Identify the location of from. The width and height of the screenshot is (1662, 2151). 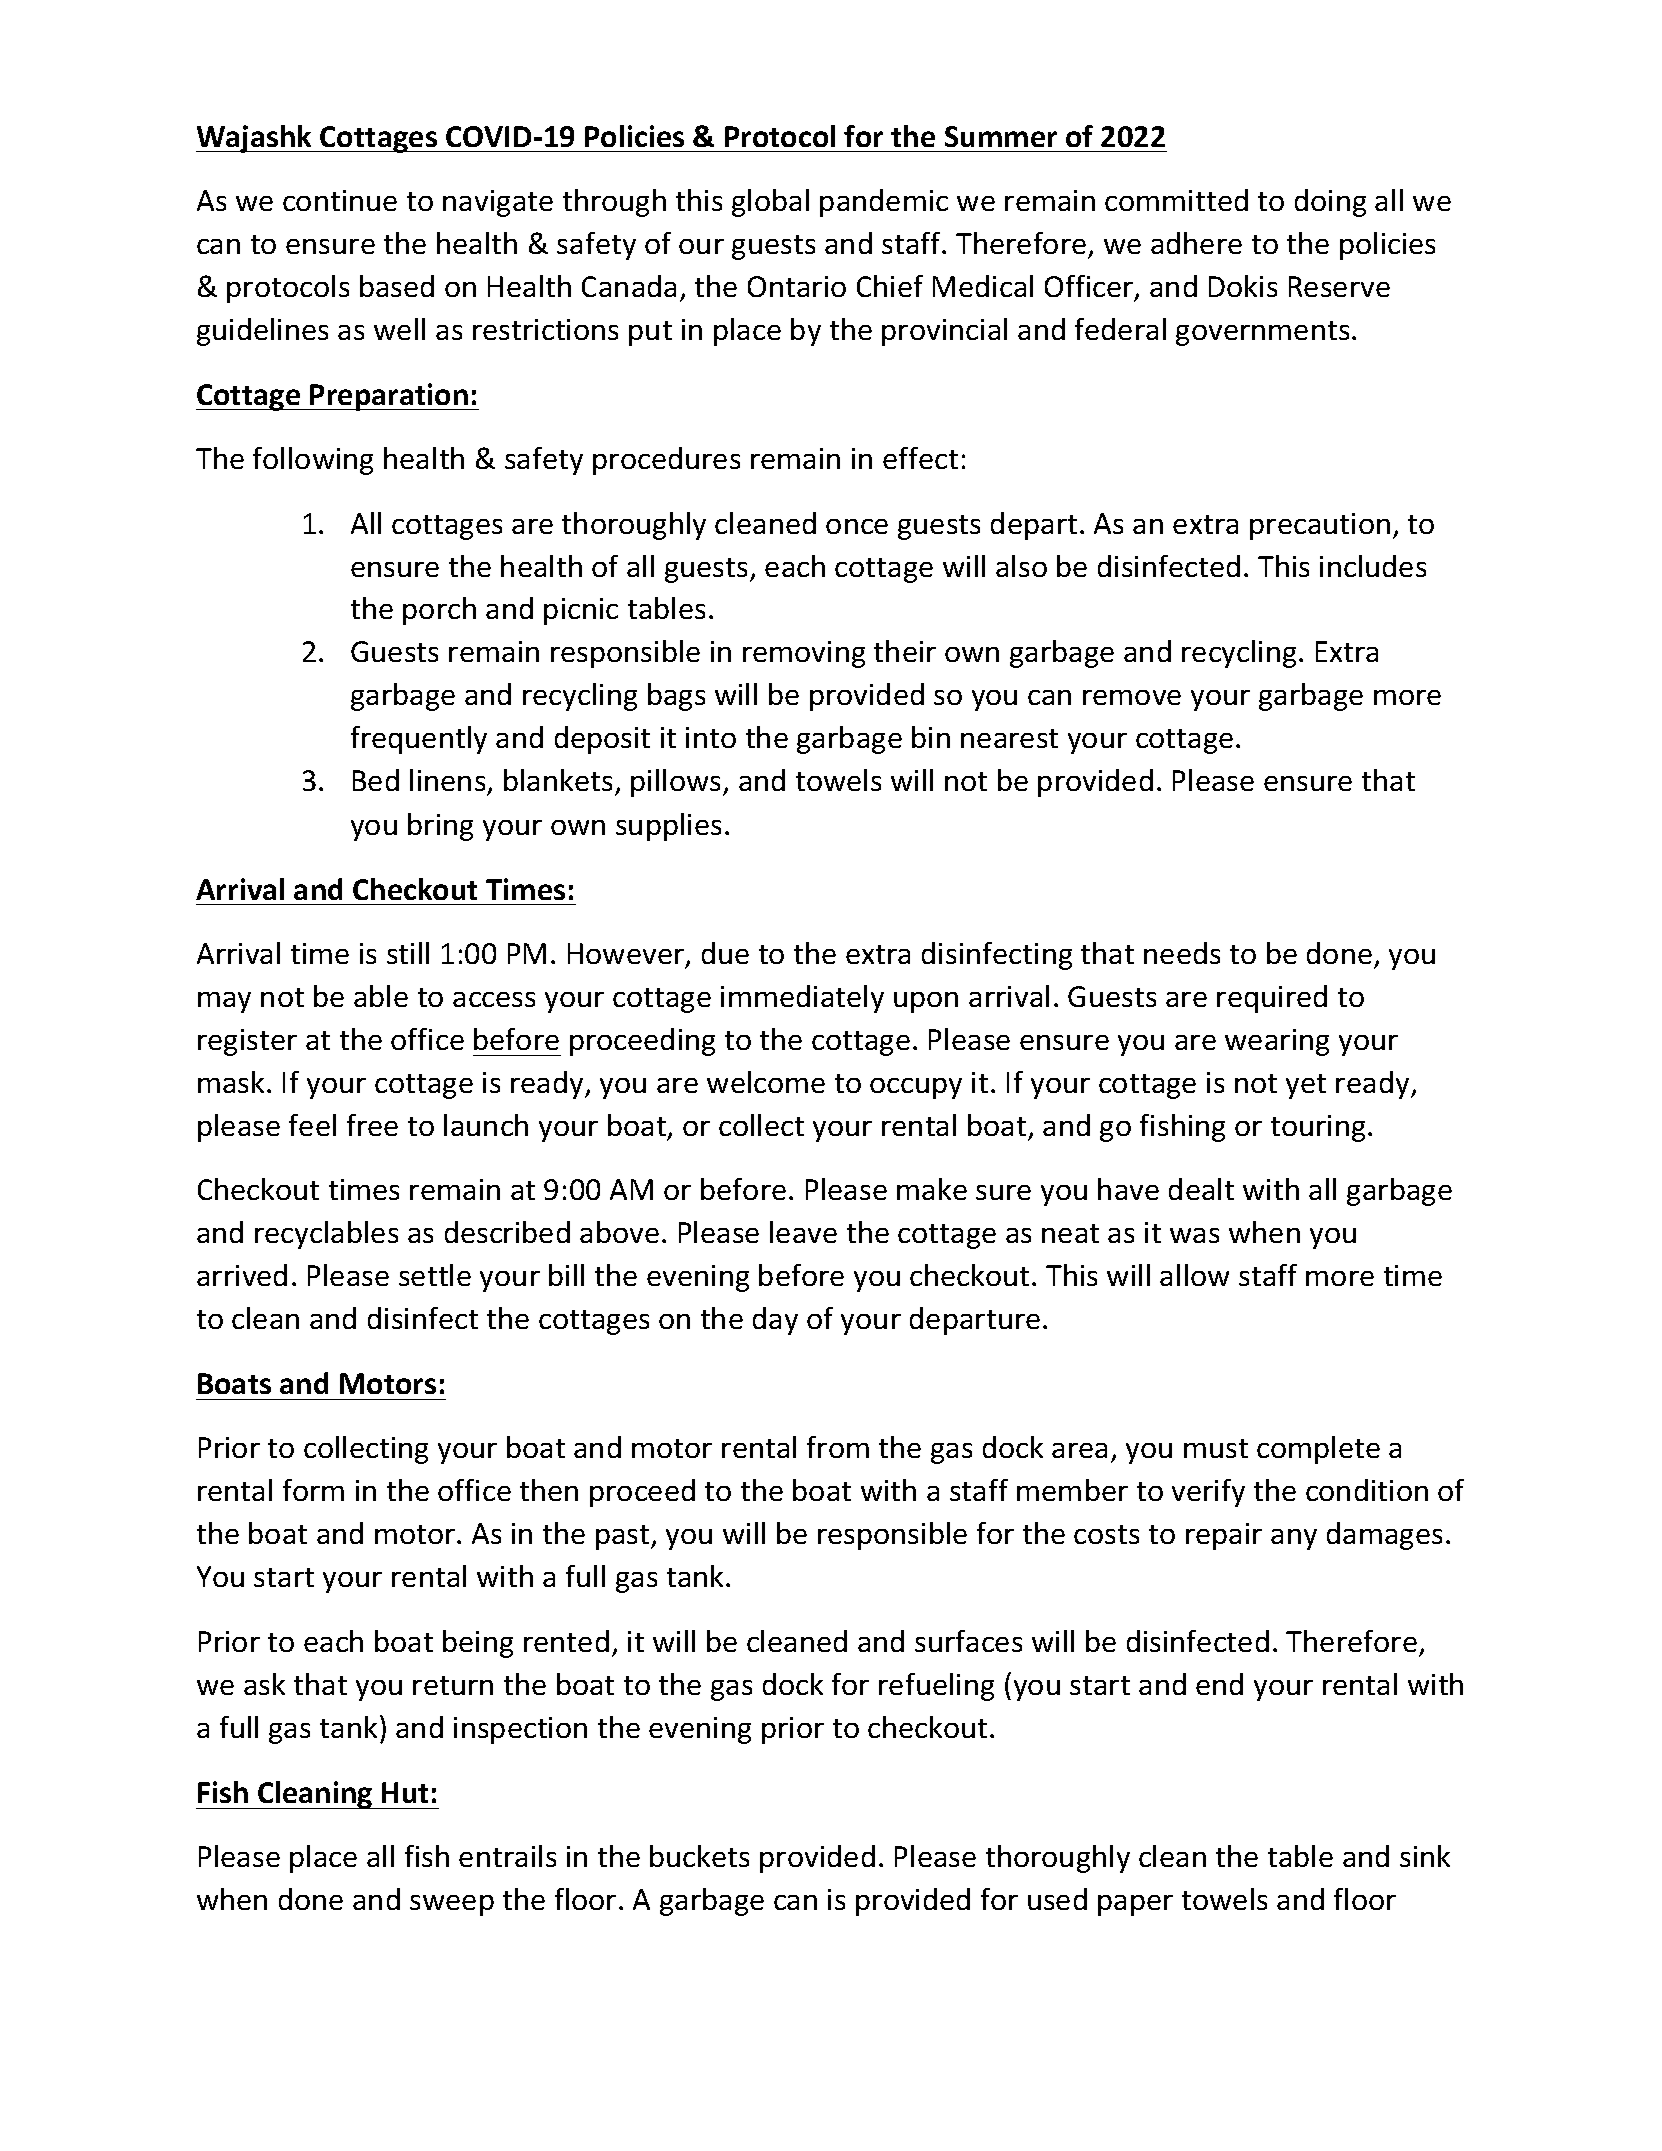
(838, 1447).
